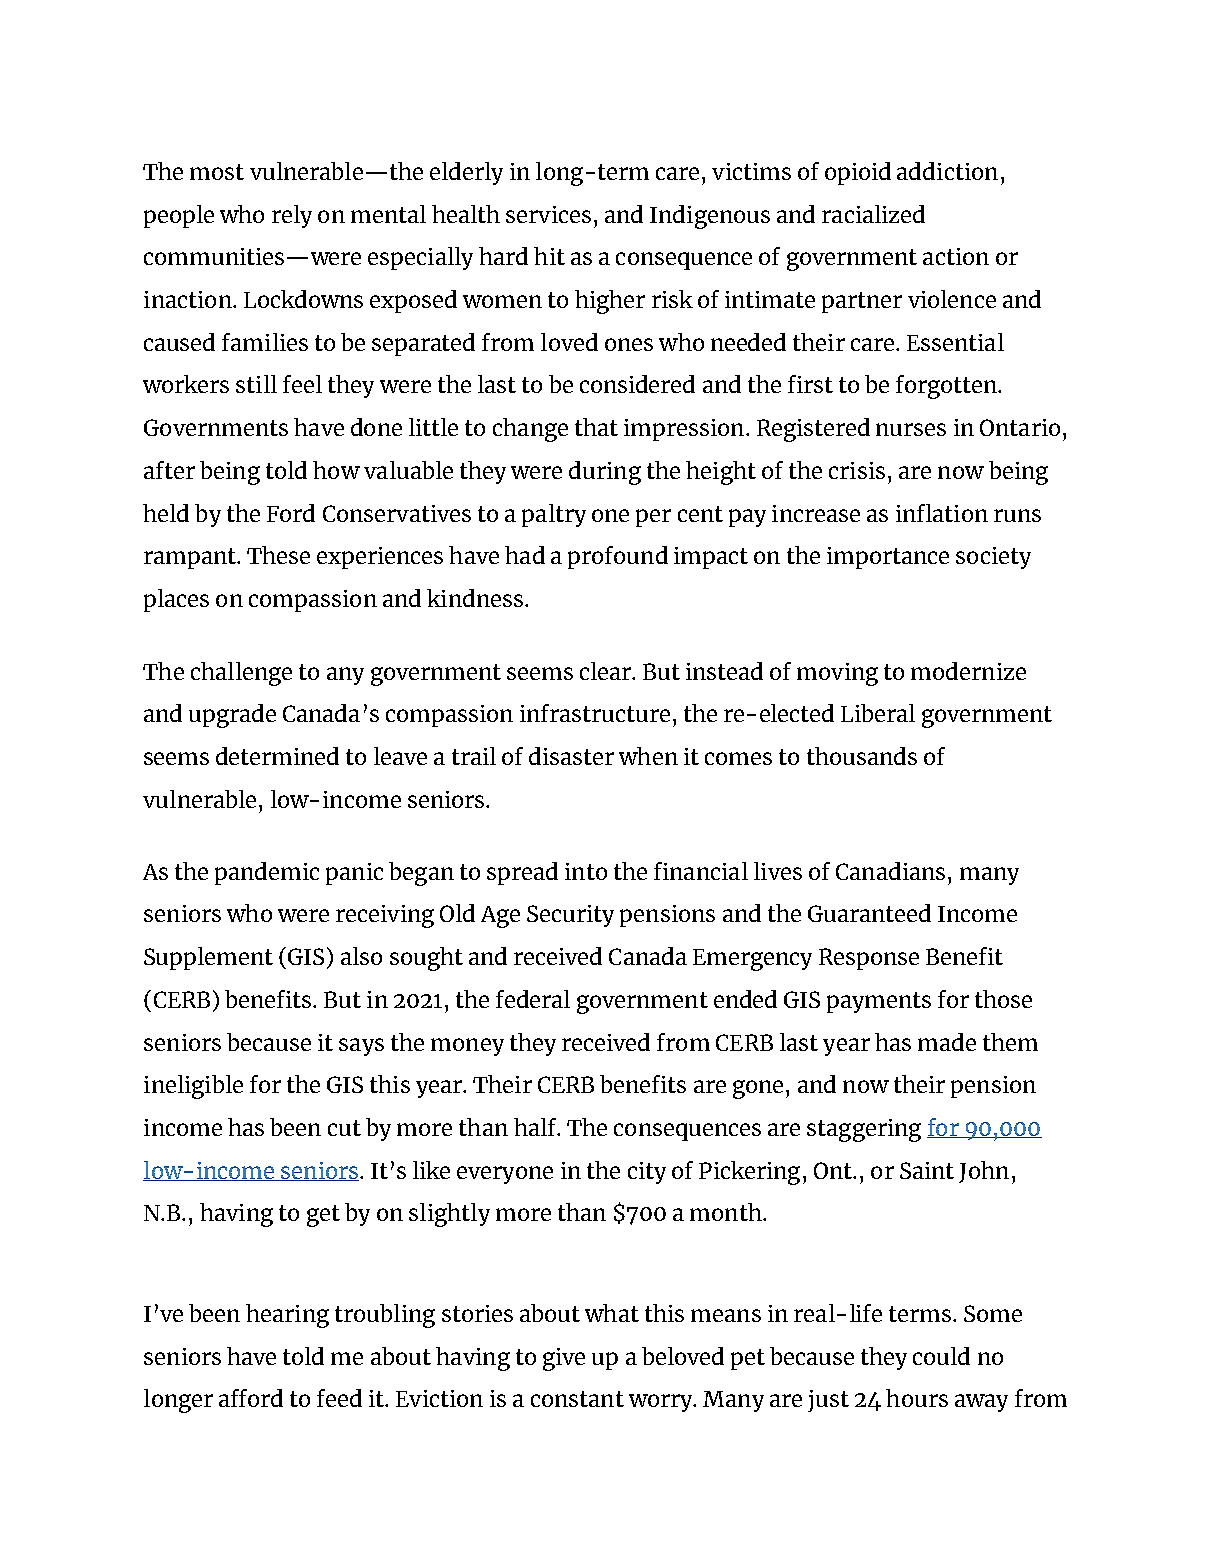 Image resolution: width=1210 pixels, height=1566 pixels. Describe the element at coordinates (267, 873) in the document. I see `pandemic` at that location.
